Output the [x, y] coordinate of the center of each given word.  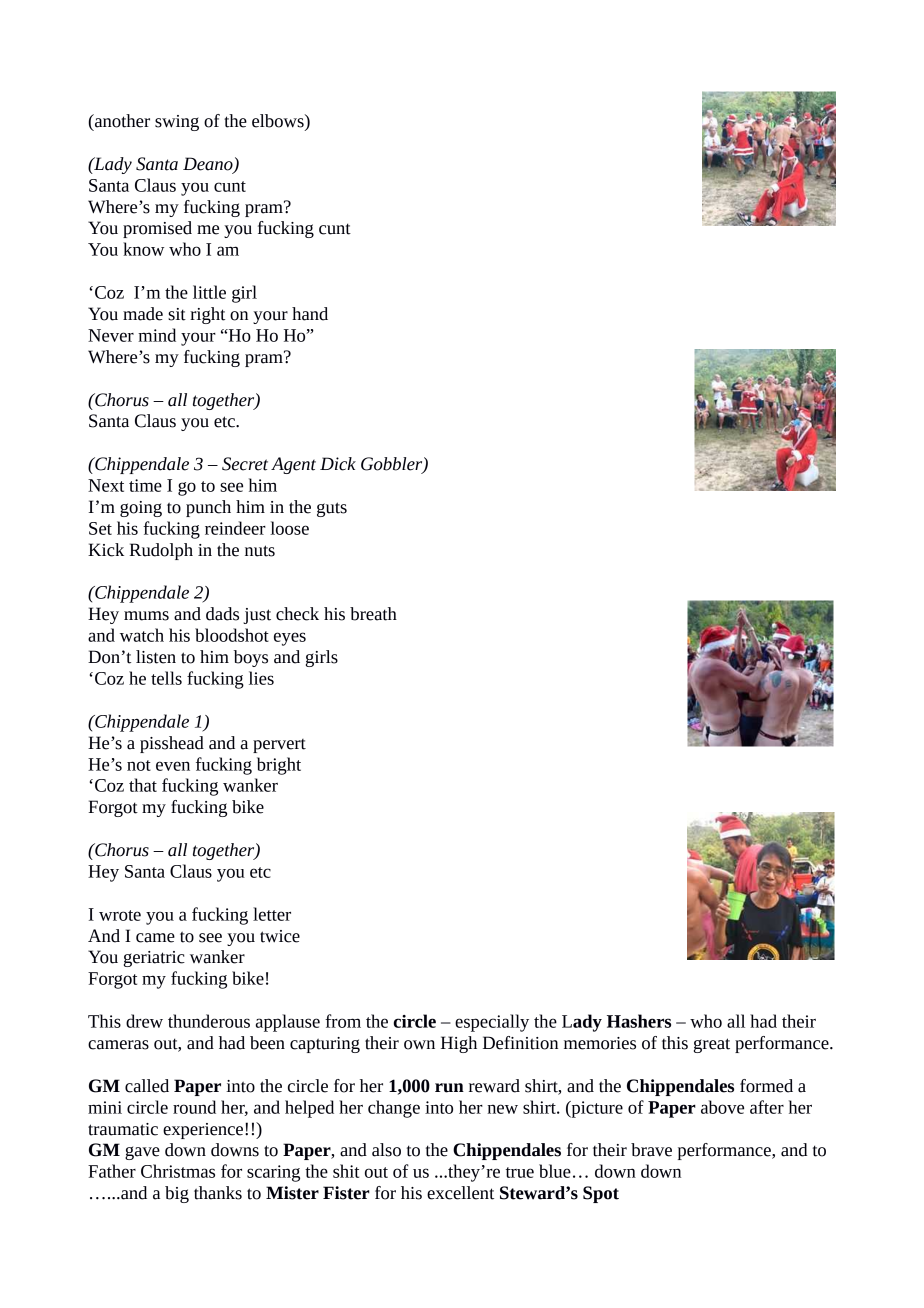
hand [310, 314]
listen [156, 657]
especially [492, 1023]
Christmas [178, 1171]
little [209, 292]
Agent [293, 465]
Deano [209, 165]
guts [332, 509]
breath [373, 614]
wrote [120, 915]
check [297, 614]
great [712, 1045]
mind [157, 335]
